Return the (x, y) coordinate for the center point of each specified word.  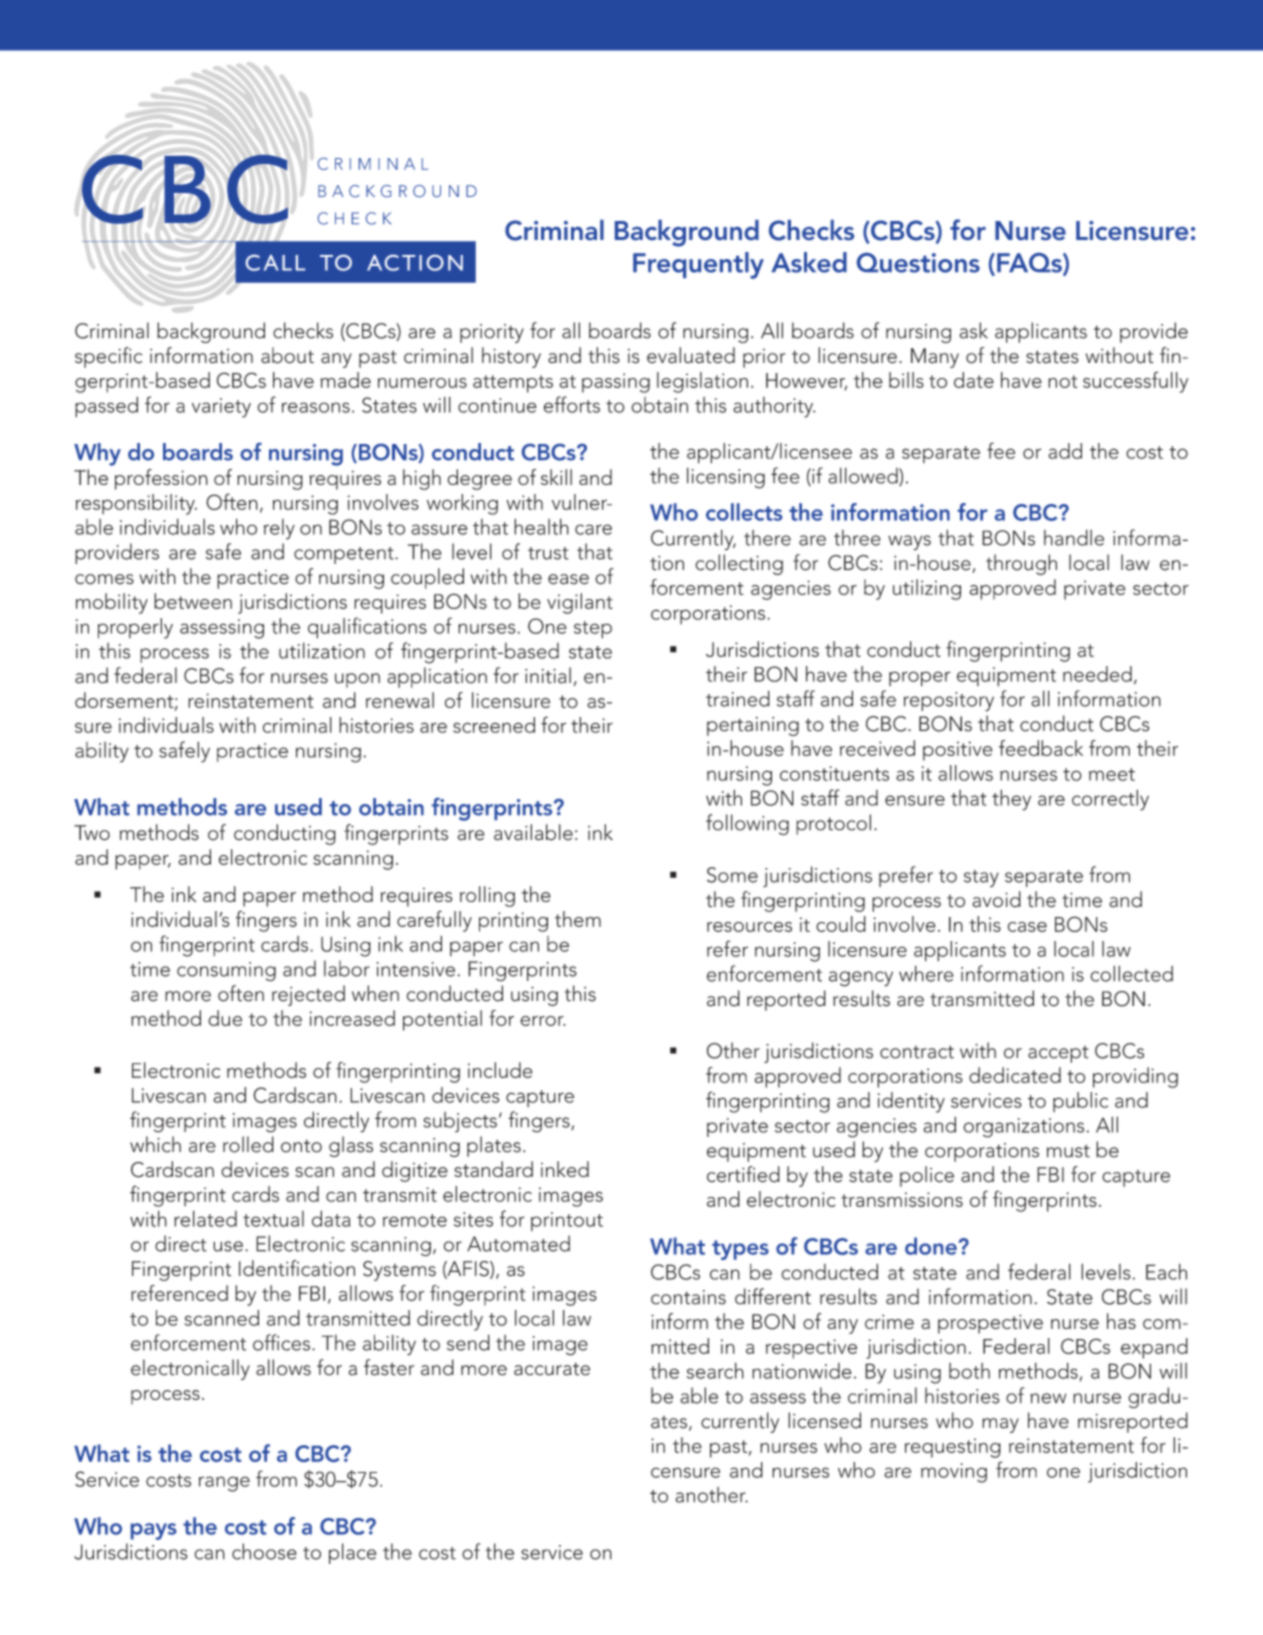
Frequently (698, 265)
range (224, 1484)
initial (548, 675)
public (1080, 1102)
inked (565, 1169)
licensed (824, 1420)
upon (357, 680)
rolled (248, 1144)
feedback (1041, 748)
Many (935, 358)
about (287, 355)
